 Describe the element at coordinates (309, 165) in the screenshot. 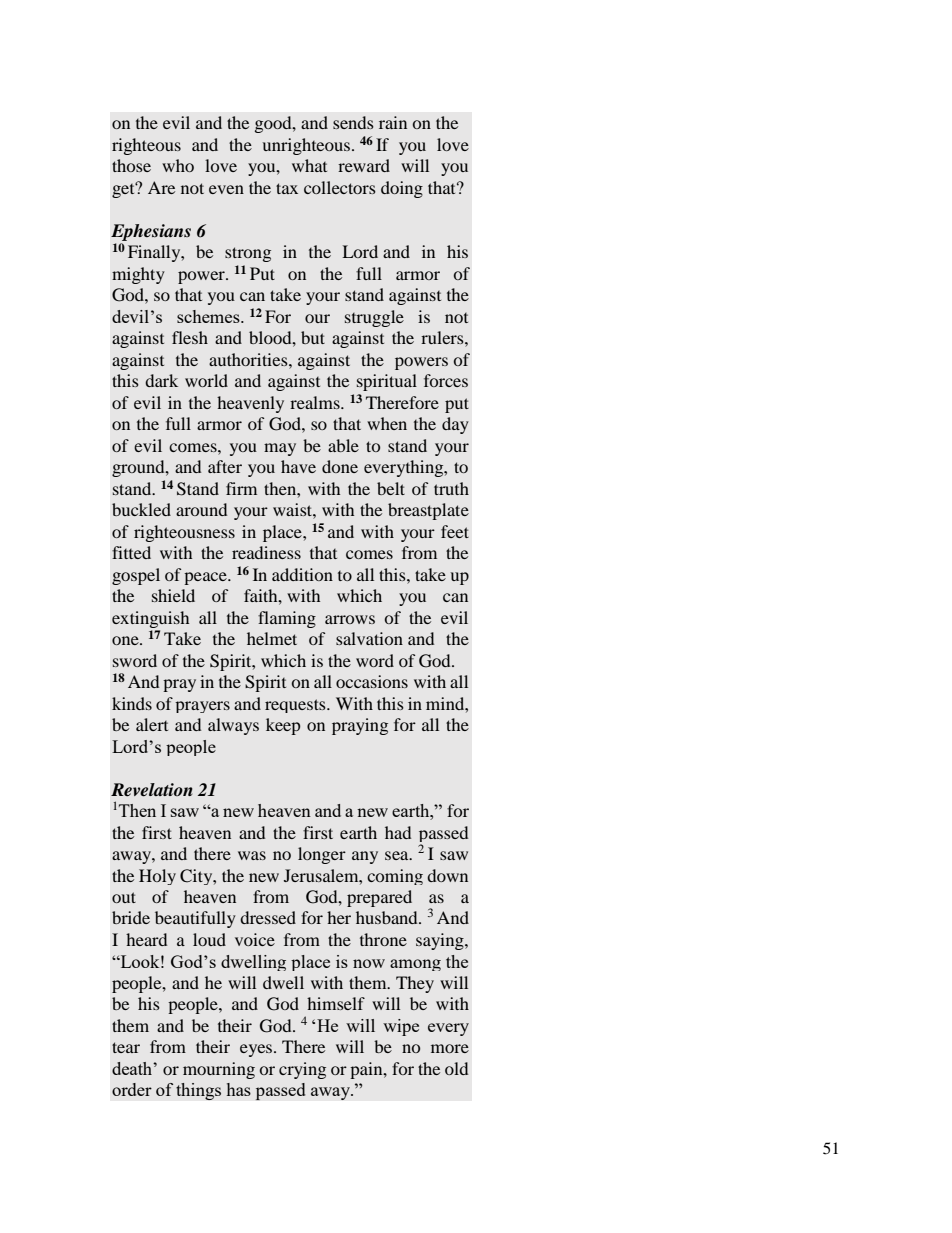

I see `what` at that location.
